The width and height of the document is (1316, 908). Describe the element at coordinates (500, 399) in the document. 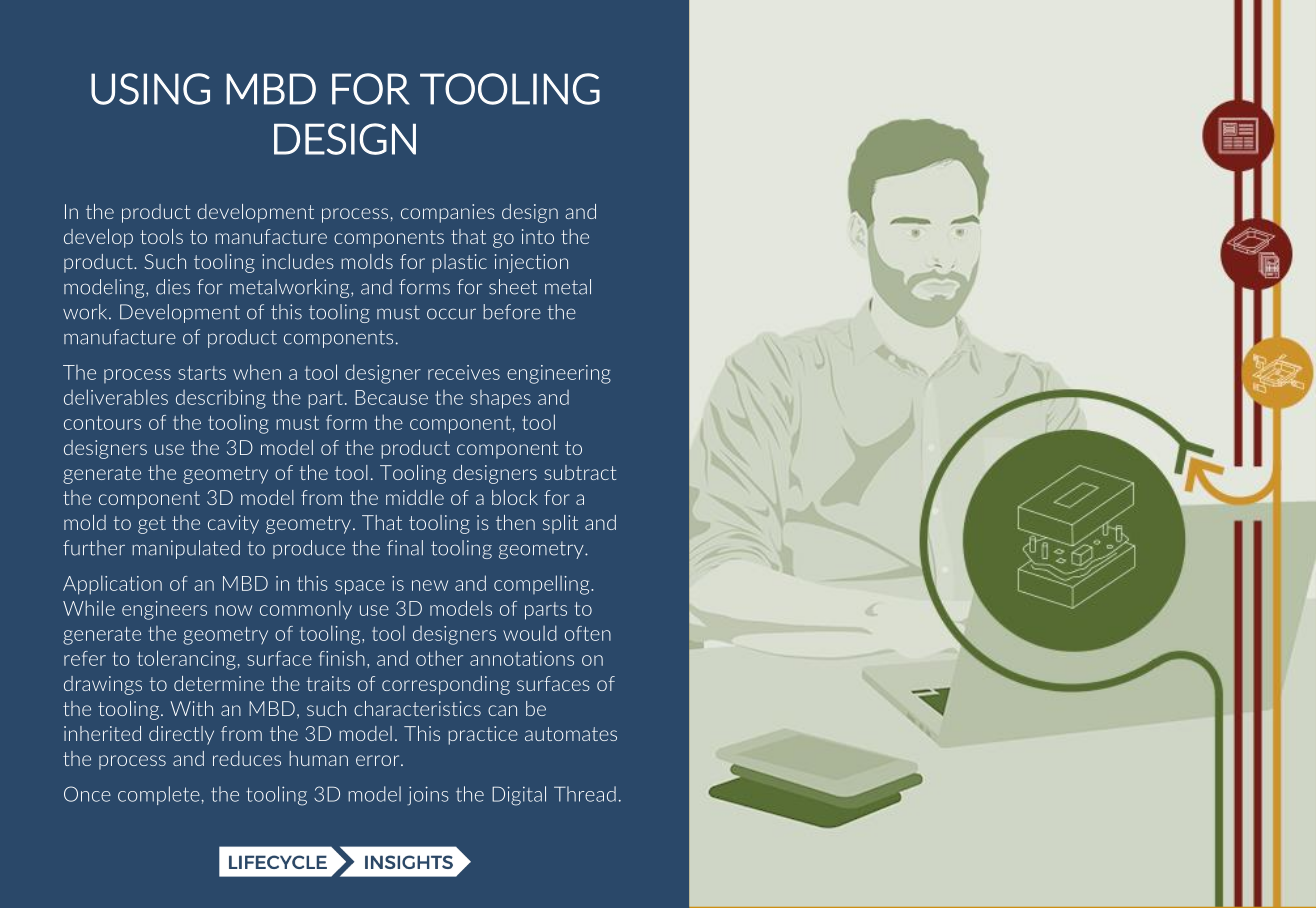

I see `shapes` at that location.
